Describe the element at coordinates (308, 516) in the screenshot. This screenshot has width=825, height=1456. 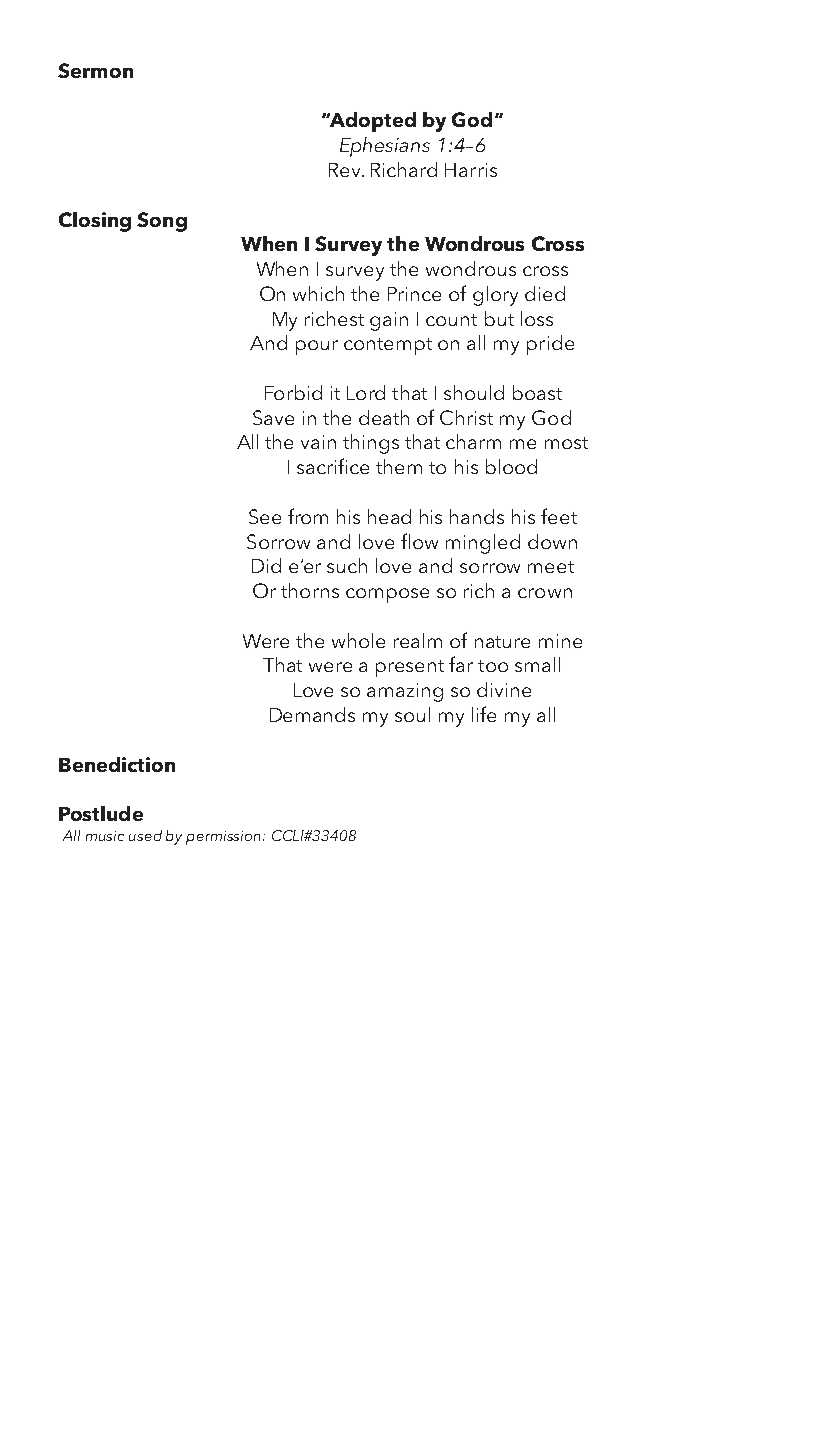
I see `from` at that location.
